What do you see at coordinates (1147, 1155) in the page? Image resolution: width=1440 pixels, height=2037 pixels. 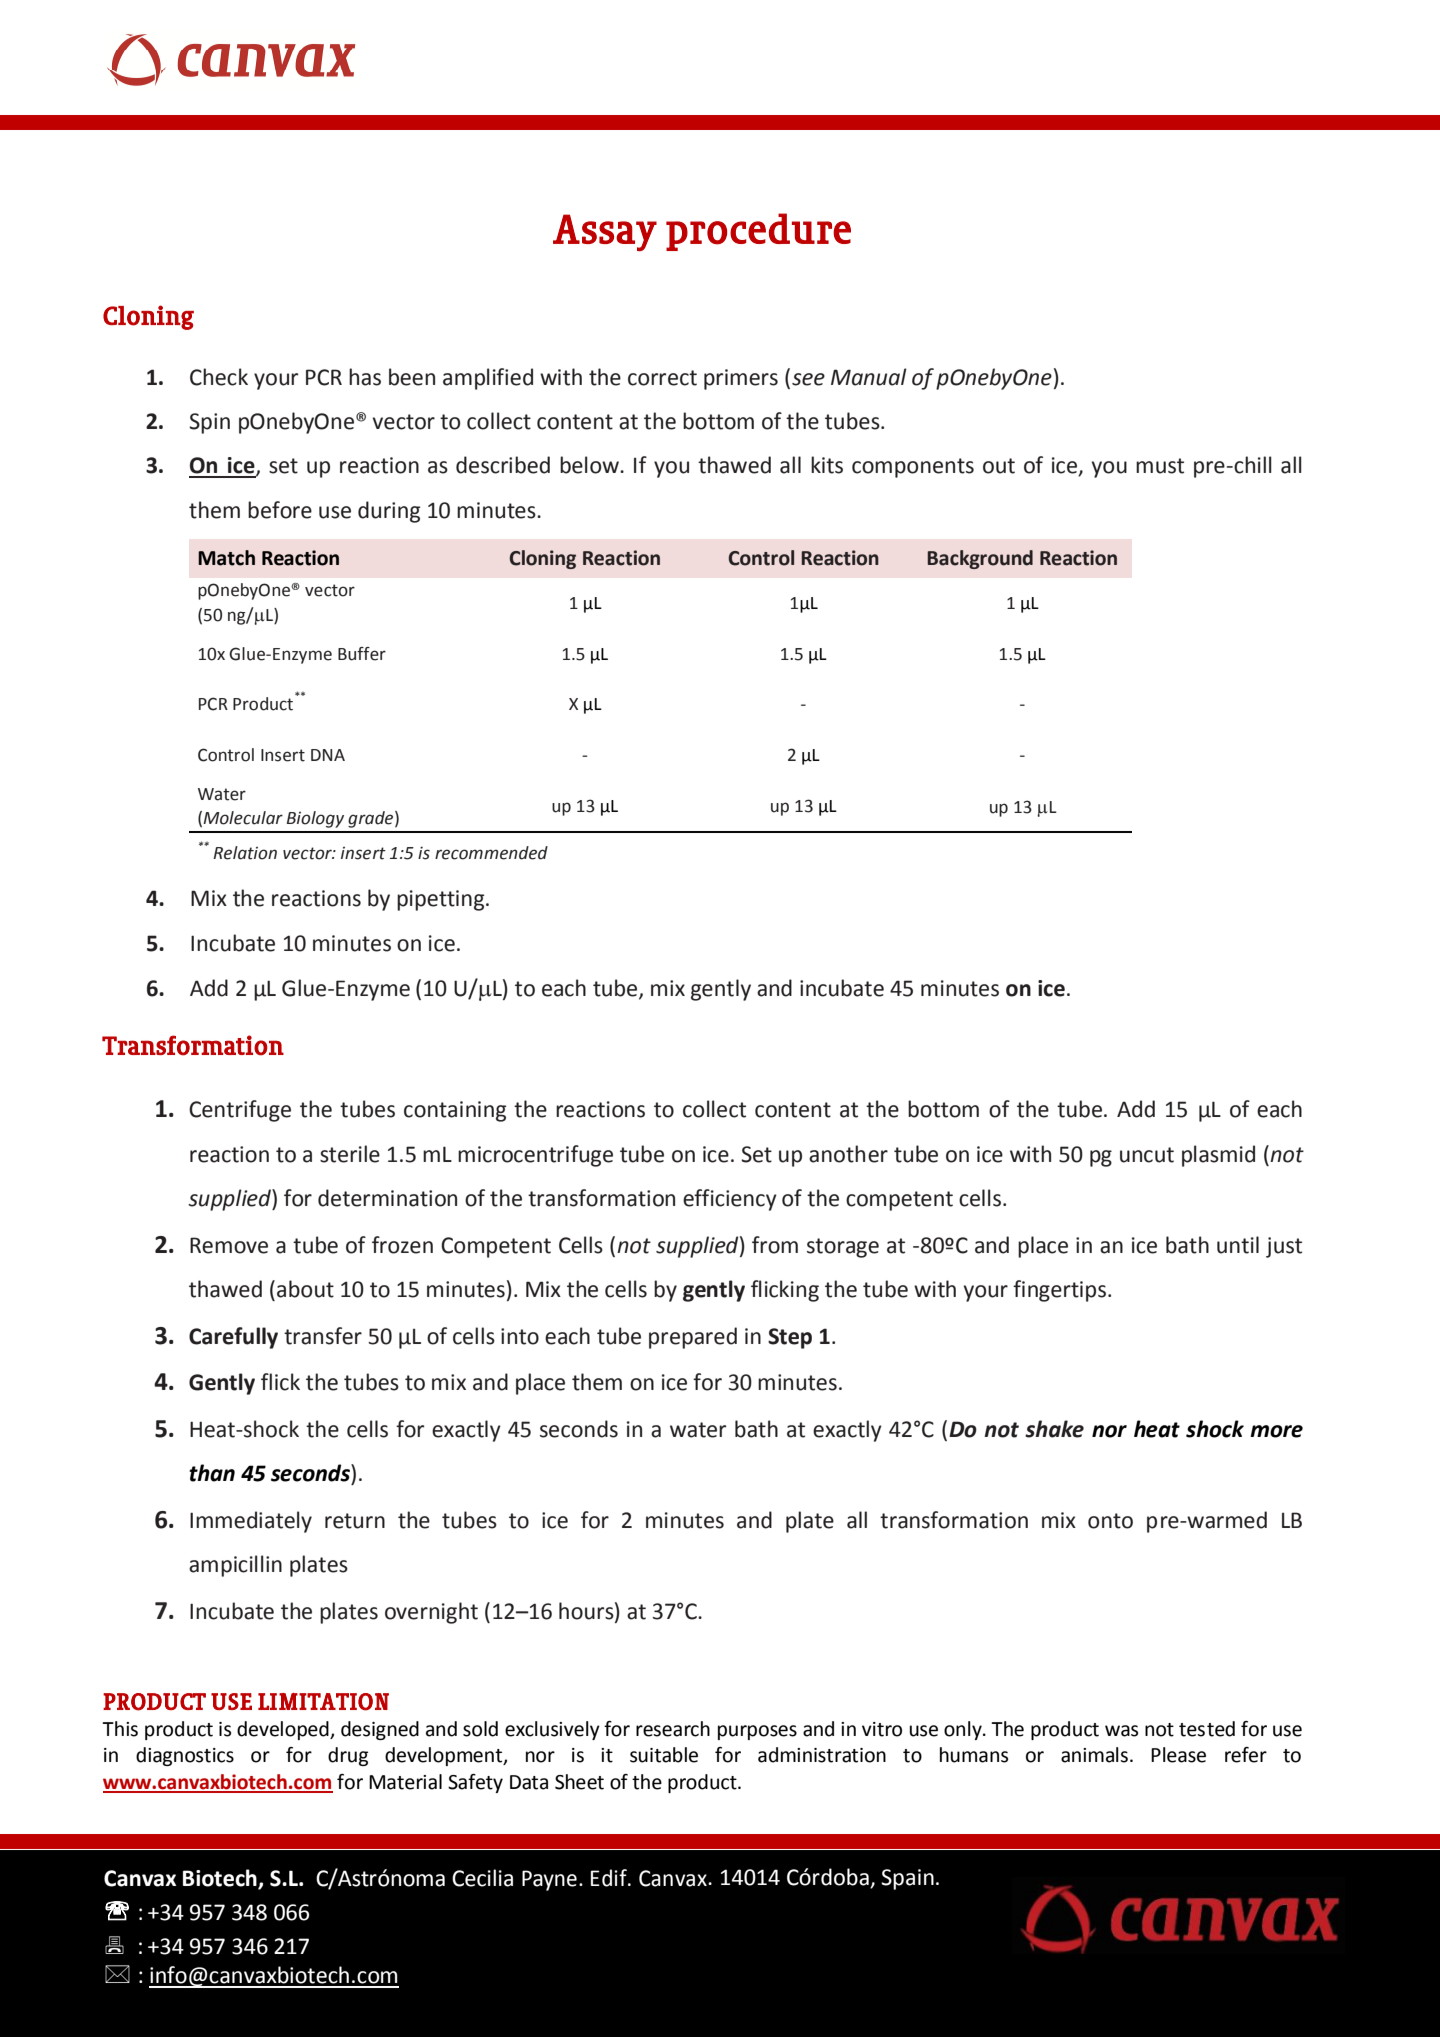 I see `uncut` at bounding box center [1147, 1155].
